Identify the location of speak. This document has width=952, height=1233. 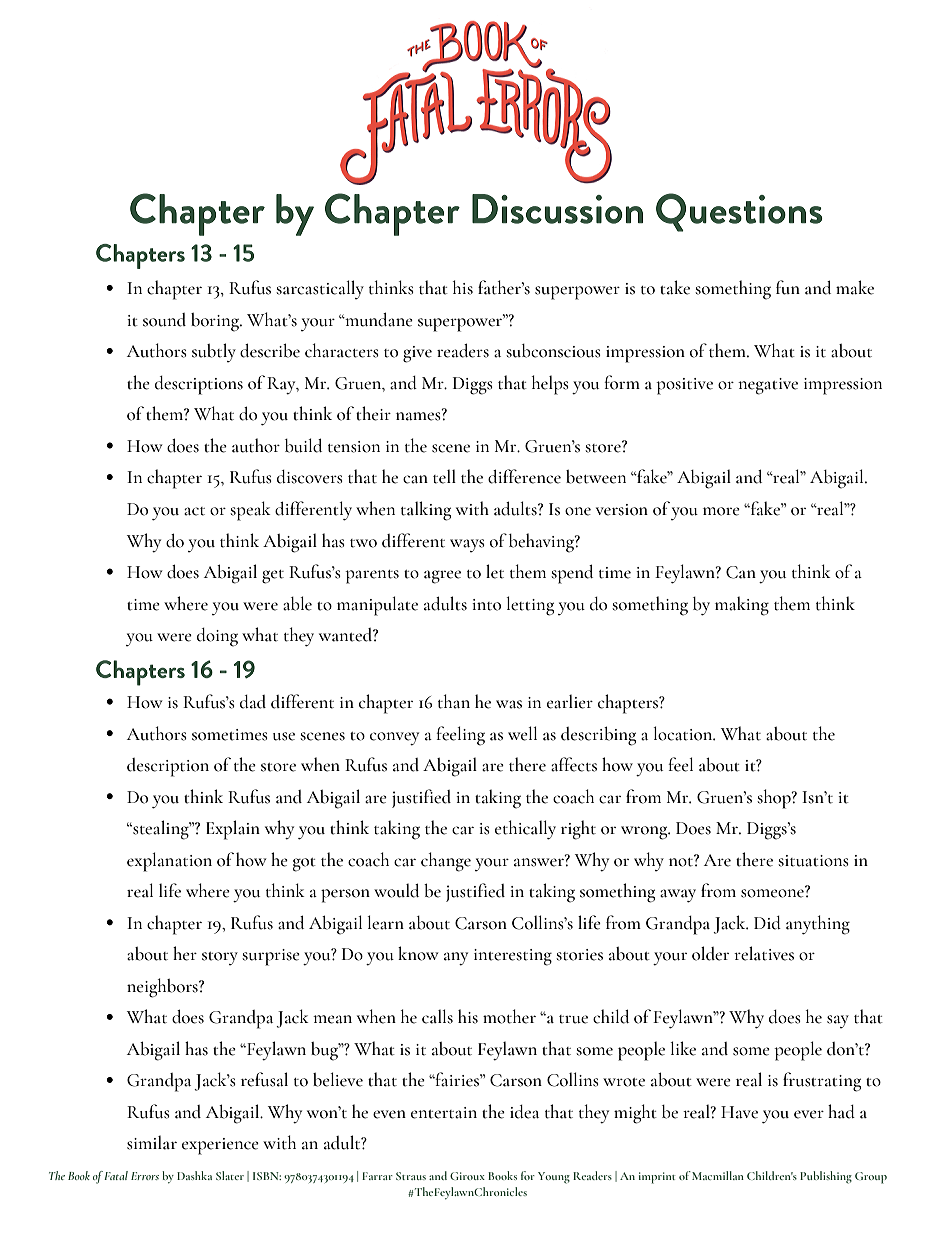
(250, 511).
